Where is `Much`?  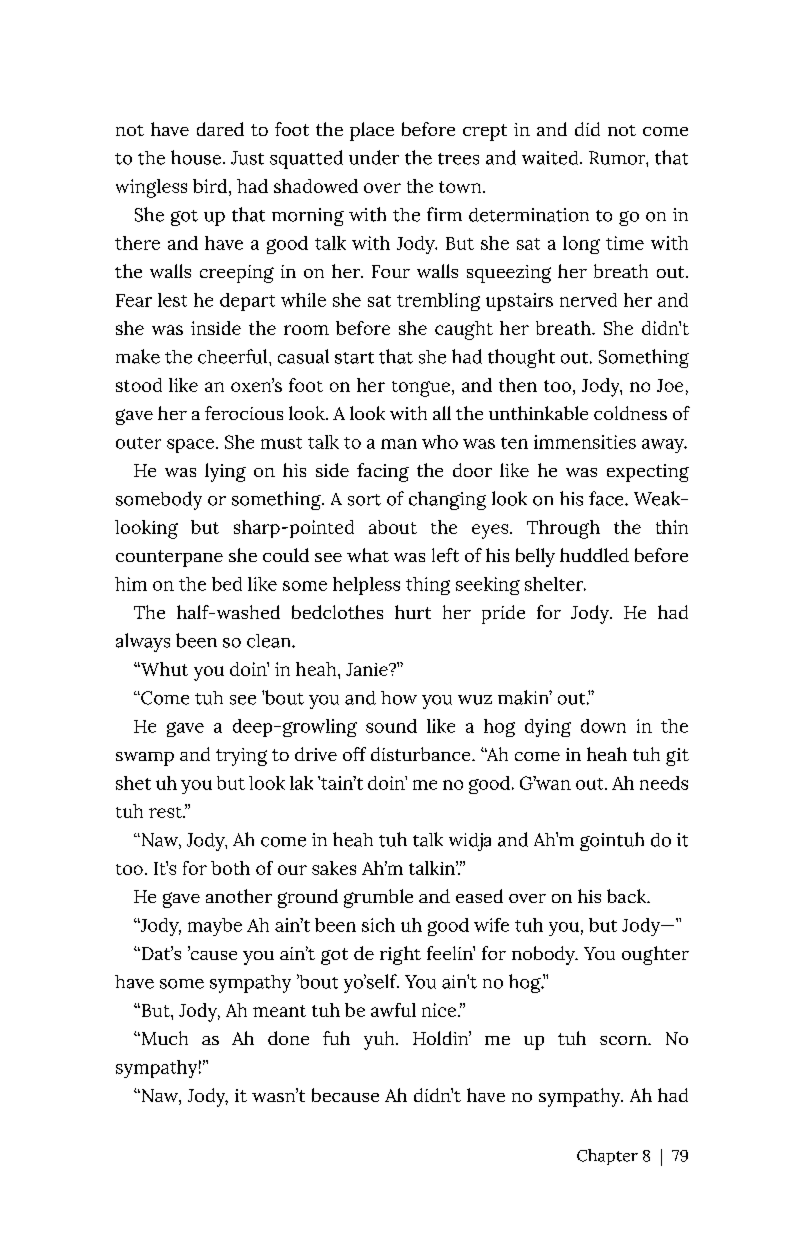
Much is located at coordinates (163, 1038).
